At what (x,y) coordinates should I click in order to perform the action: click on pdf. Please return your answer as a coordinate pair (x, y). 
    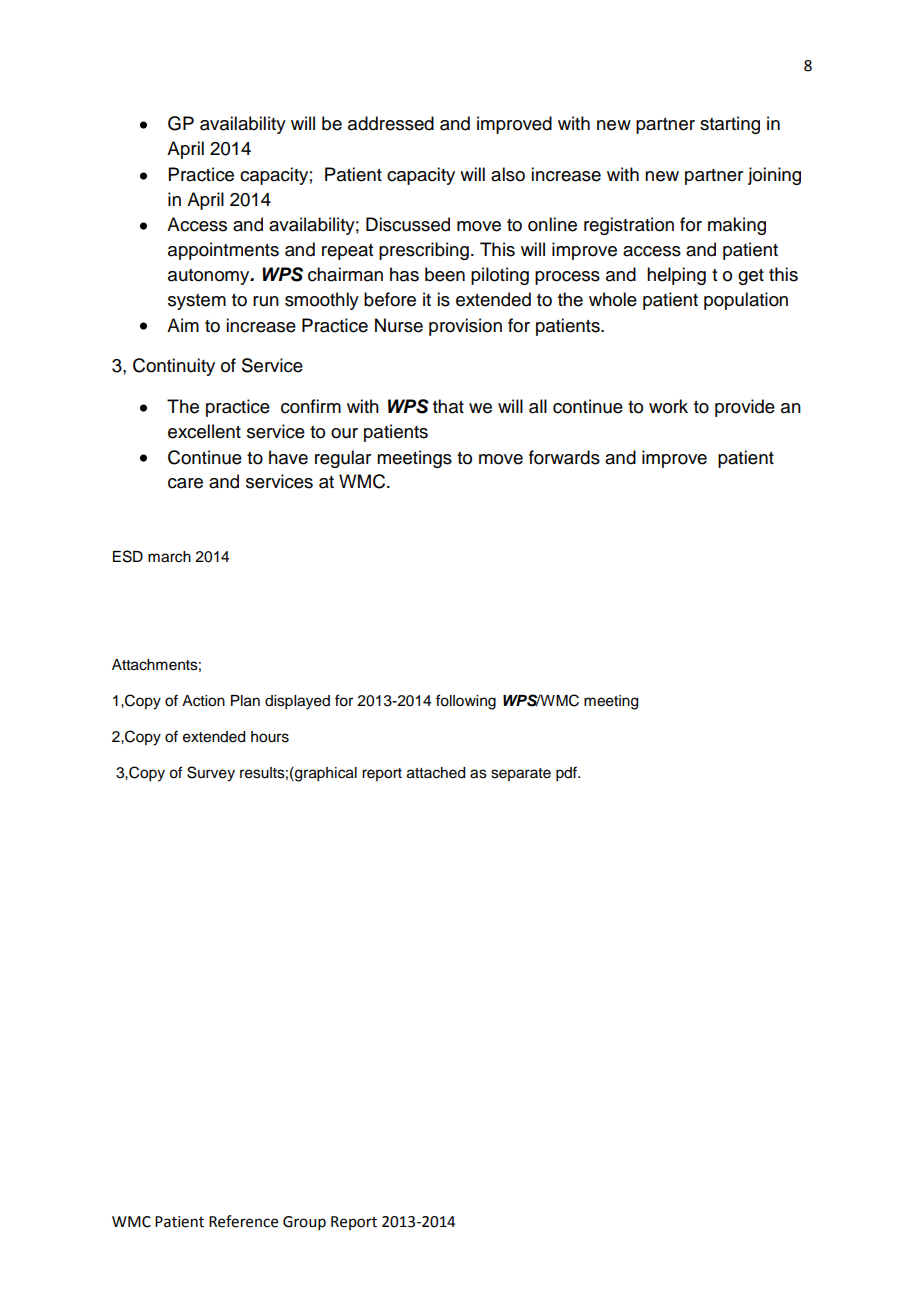
    Looking at the image, I should click on (567, 774).
